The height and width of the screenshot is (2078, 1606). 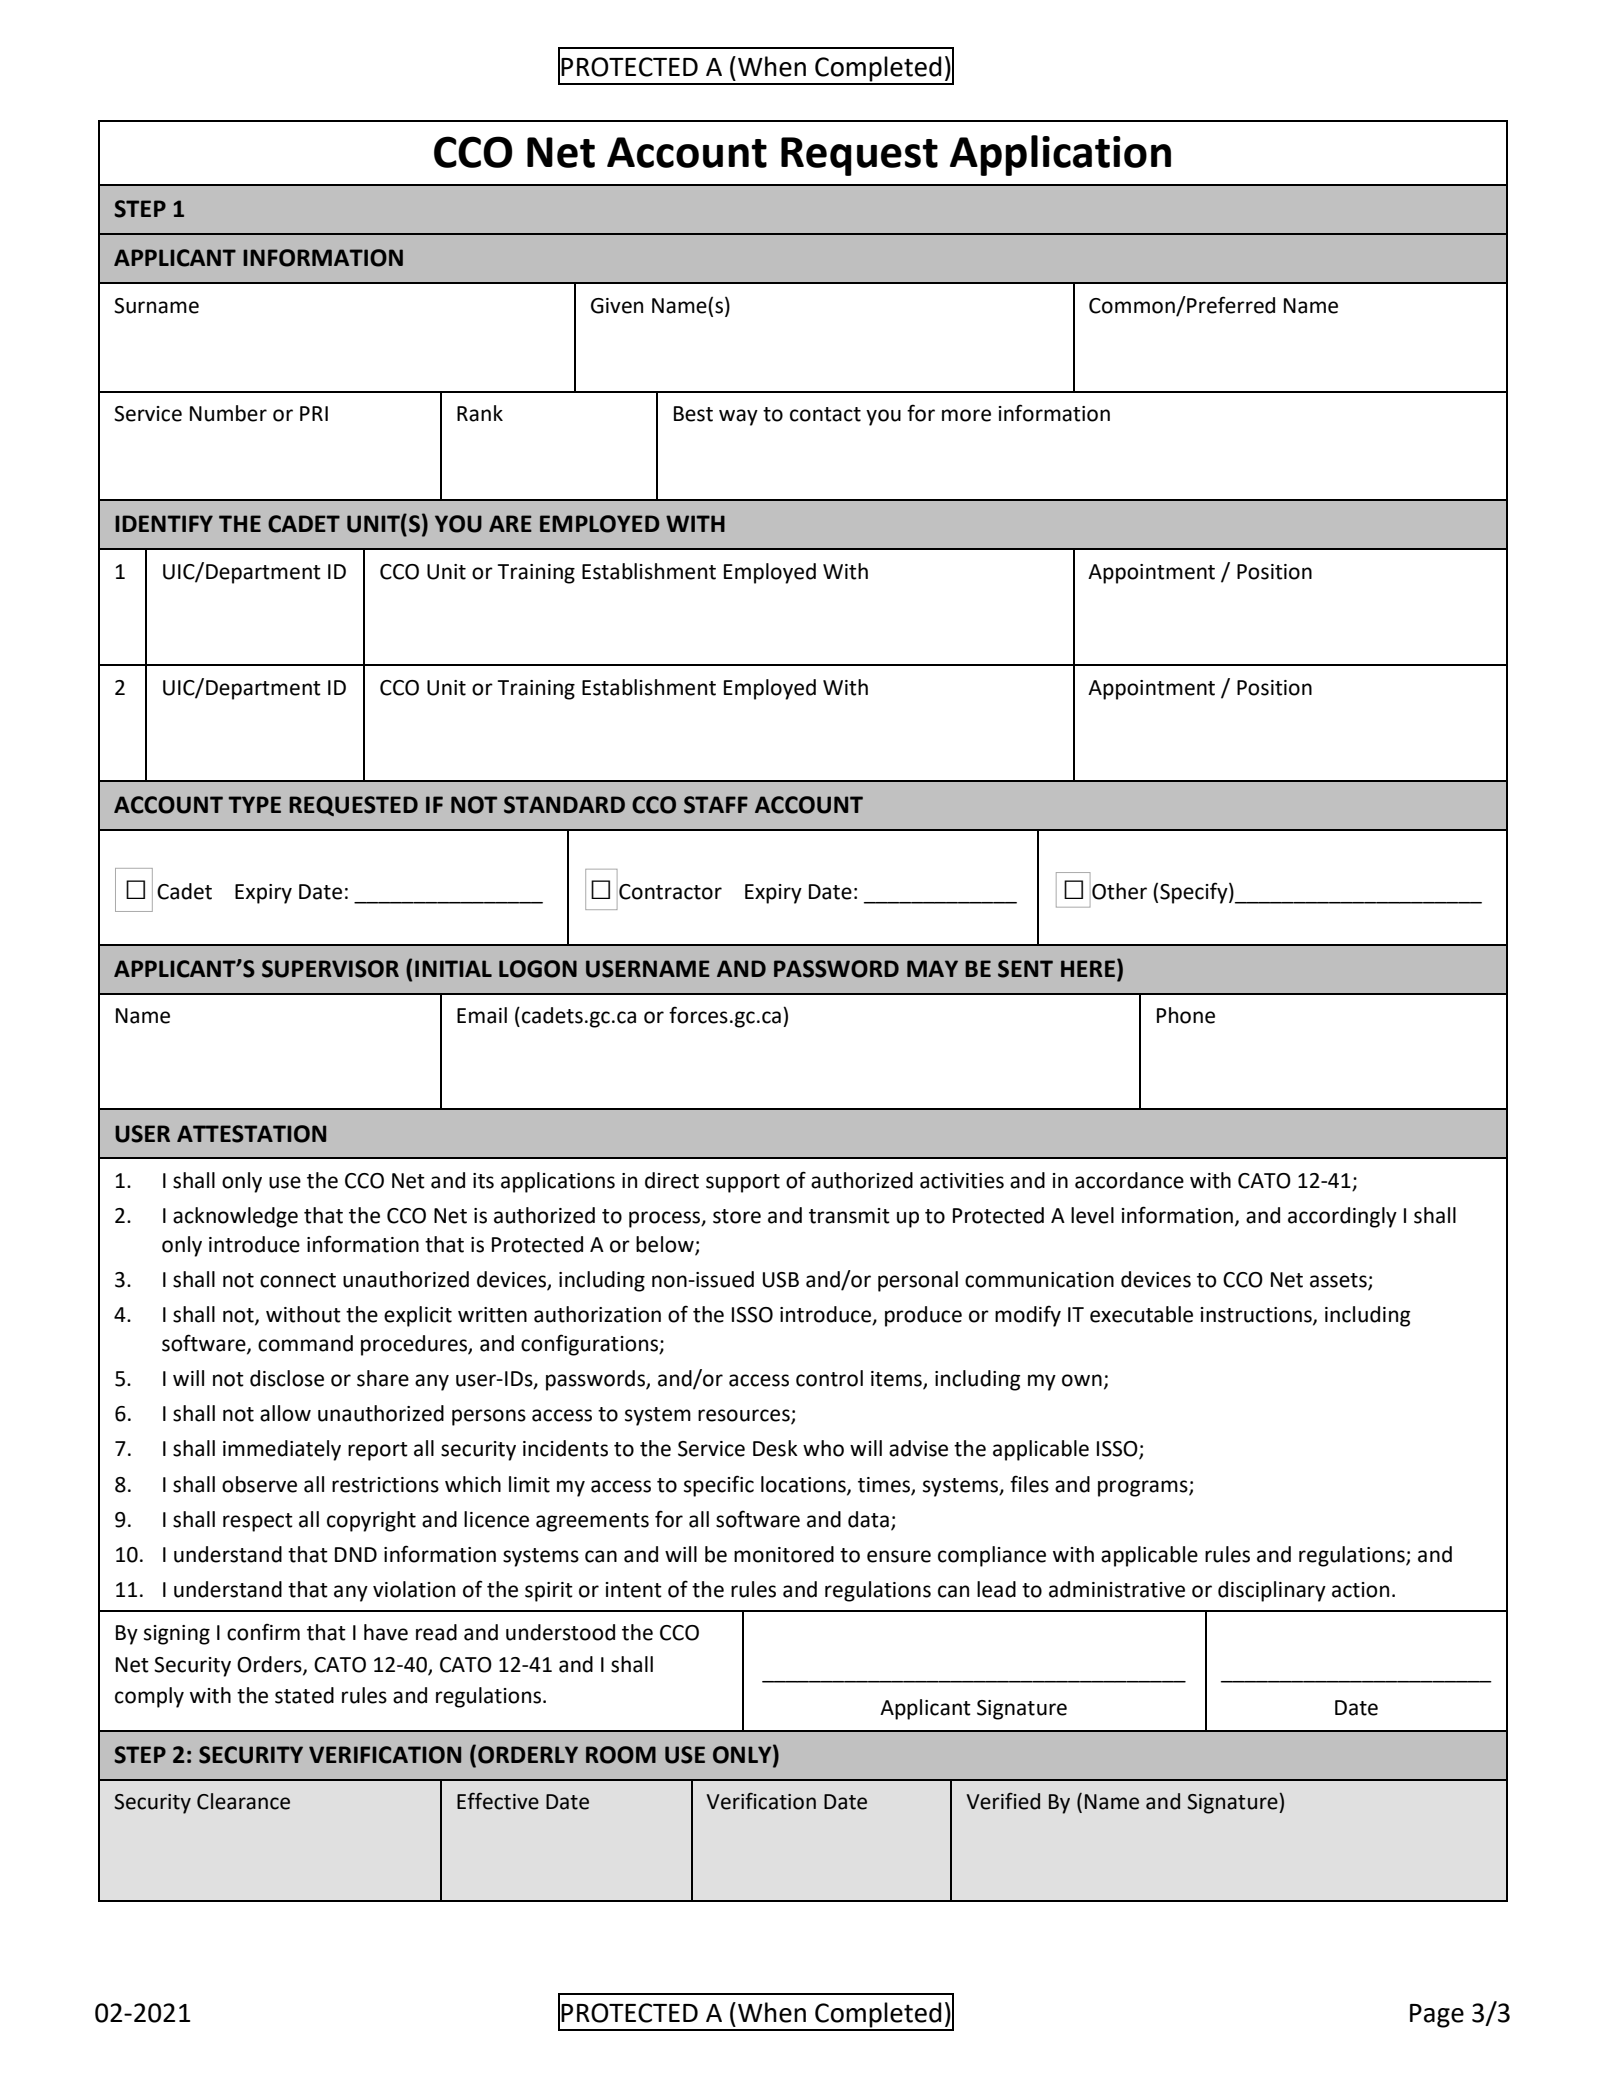 I want to click on confirm, so click(x=263, y=1632).
